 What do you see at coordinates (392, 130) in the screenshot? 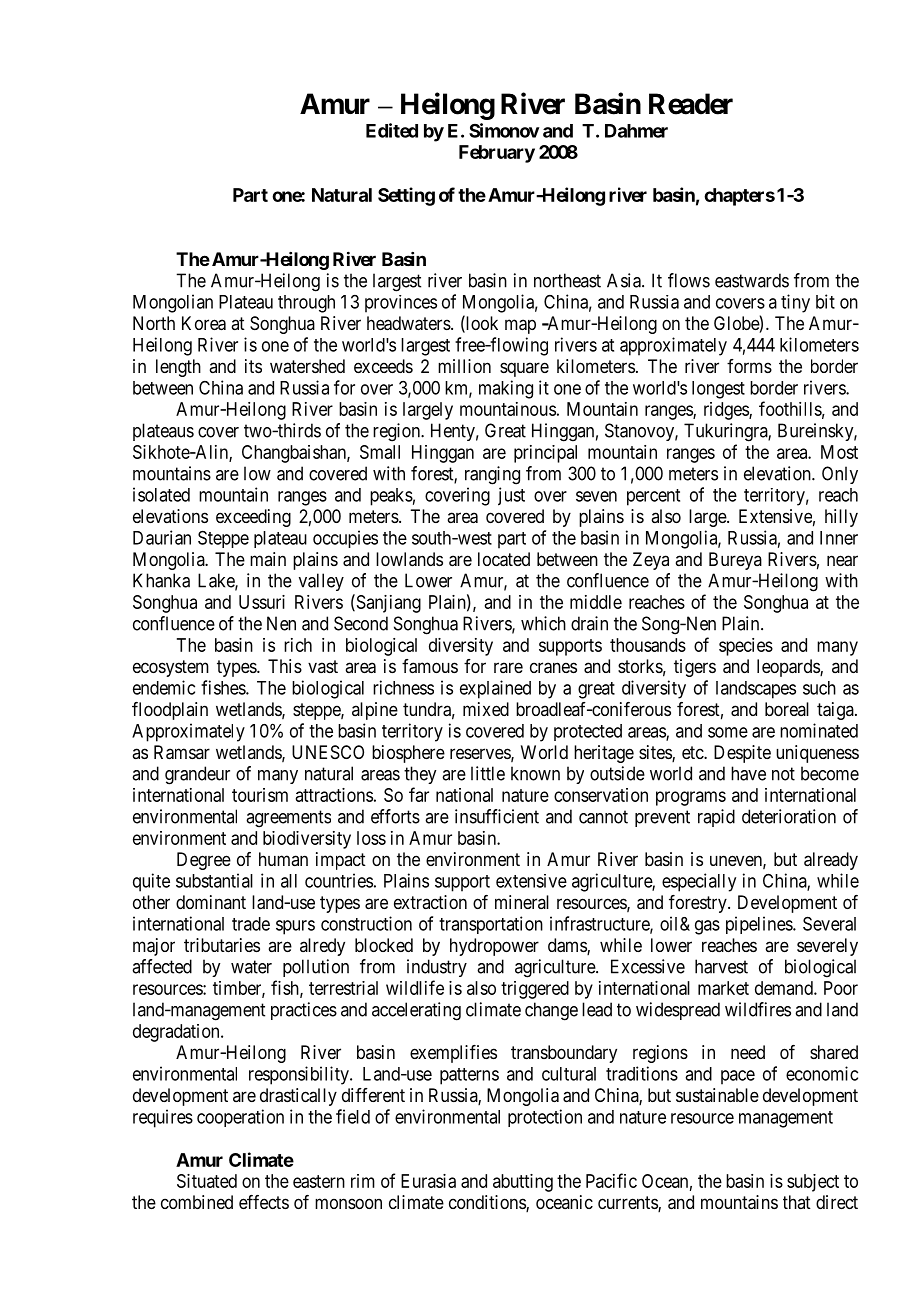
I see `Edited` at bounding box center [392, 130].
